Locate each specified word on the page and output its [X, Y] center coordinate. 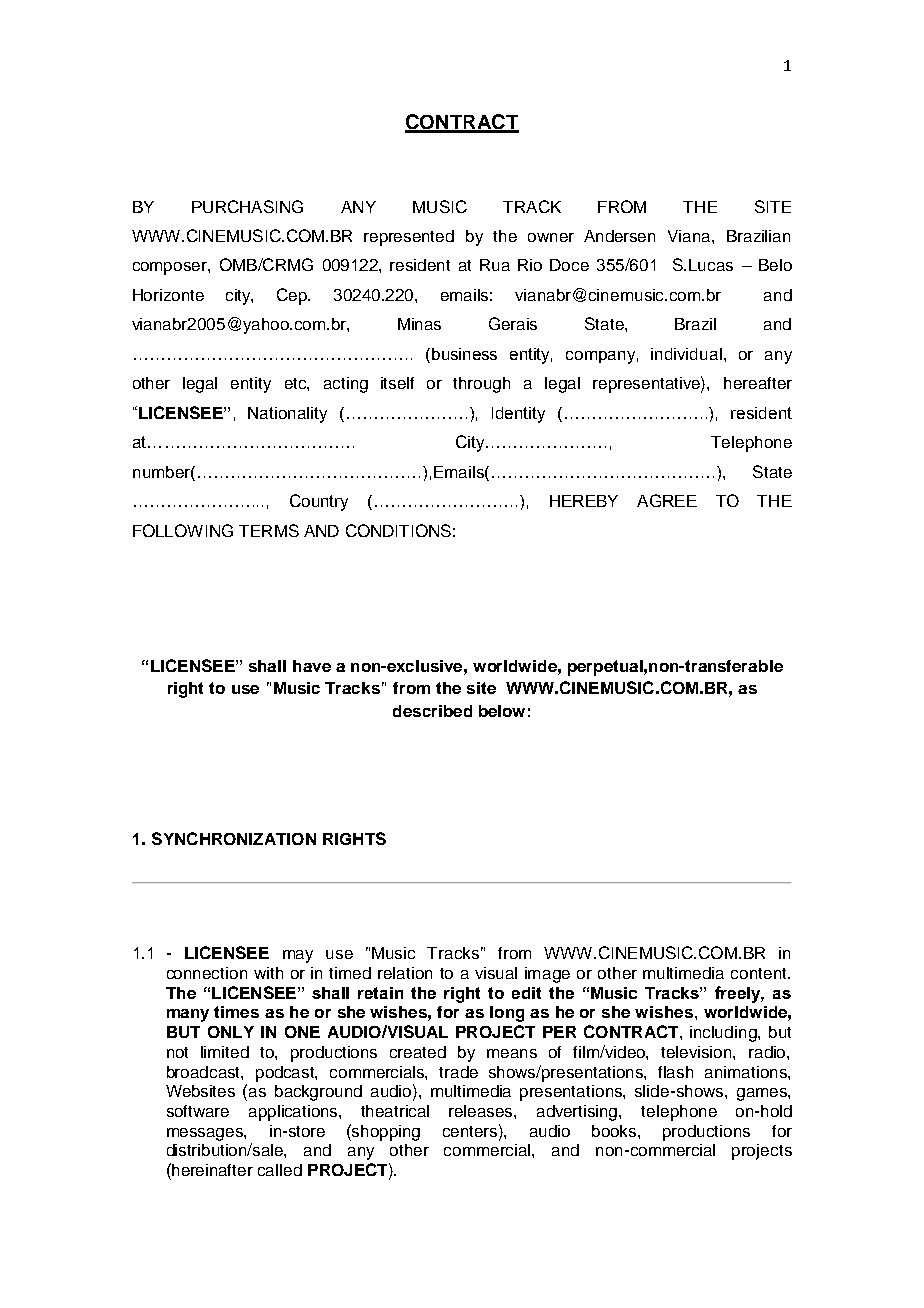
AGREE [667, 500]
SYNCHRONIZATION [234, 838]
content [760, 973]
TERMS [269, 530]
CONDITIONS [398, 530]
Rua [495, 265]
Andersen [619, 236]
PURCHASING [247, 206]
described [432, 711]
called [280, 1170]
